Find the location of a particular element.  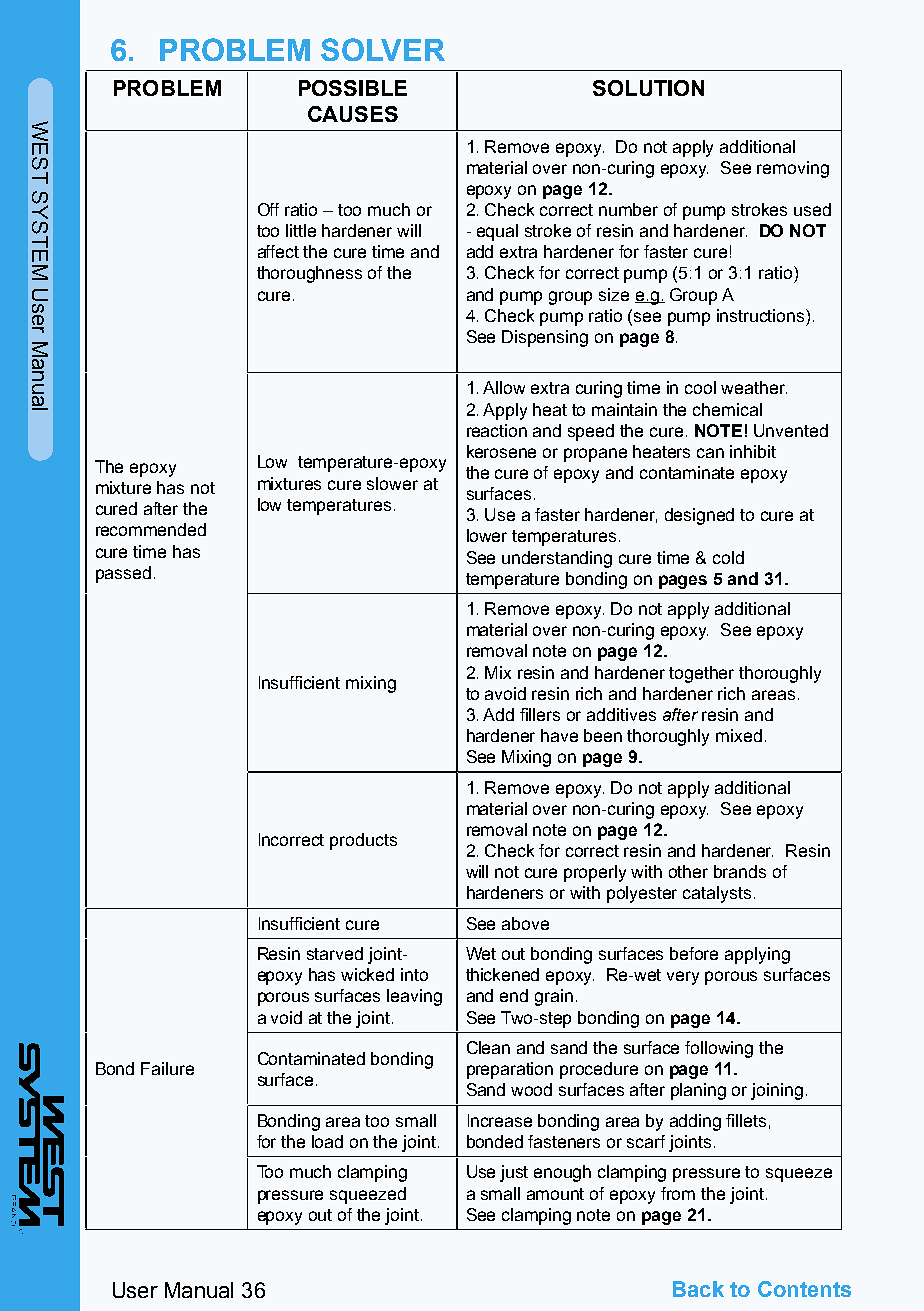

passed is located at coordinates (123, 574).
